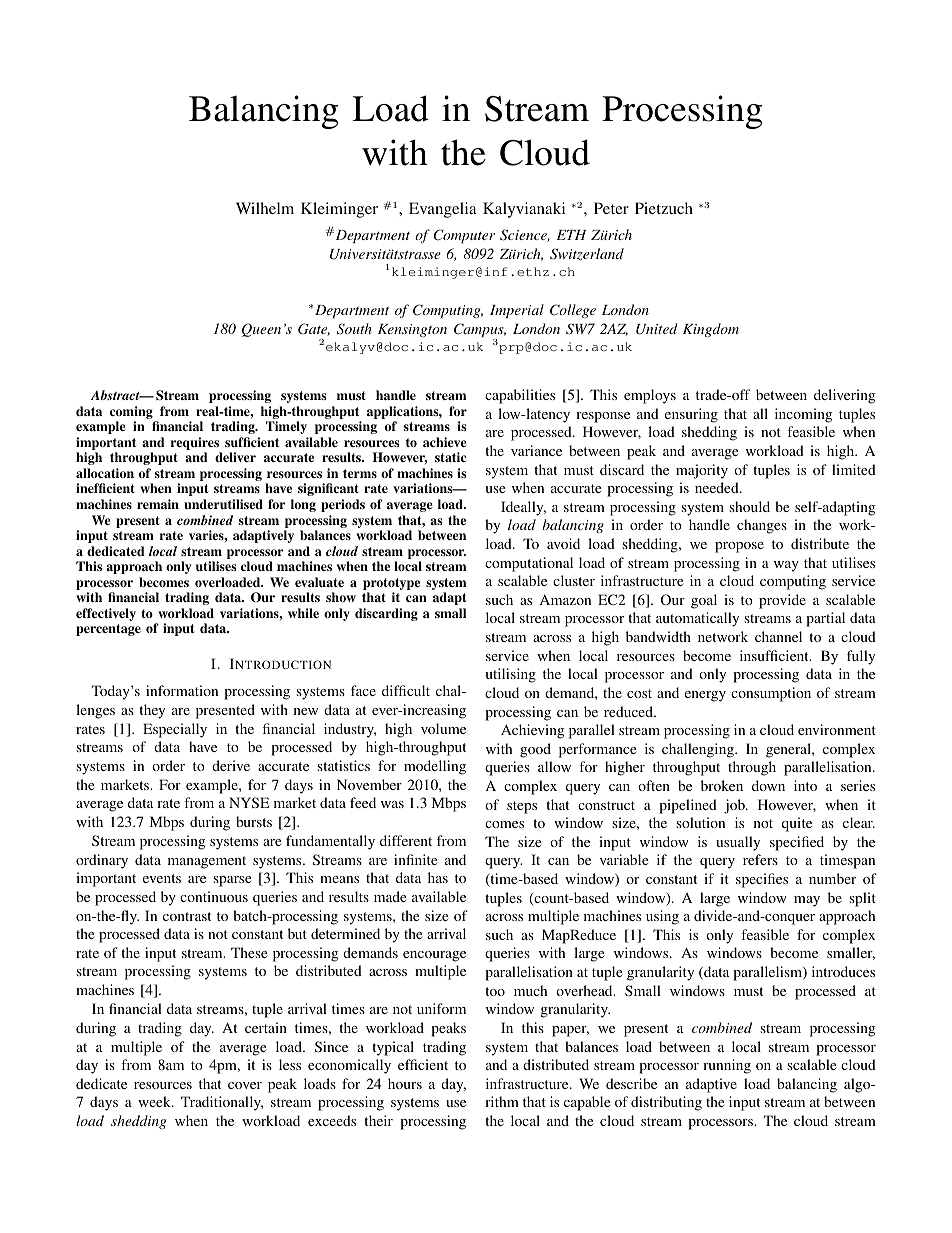 The image size is (952, 1233). I want to click on NYSE, so click(249, 802).
